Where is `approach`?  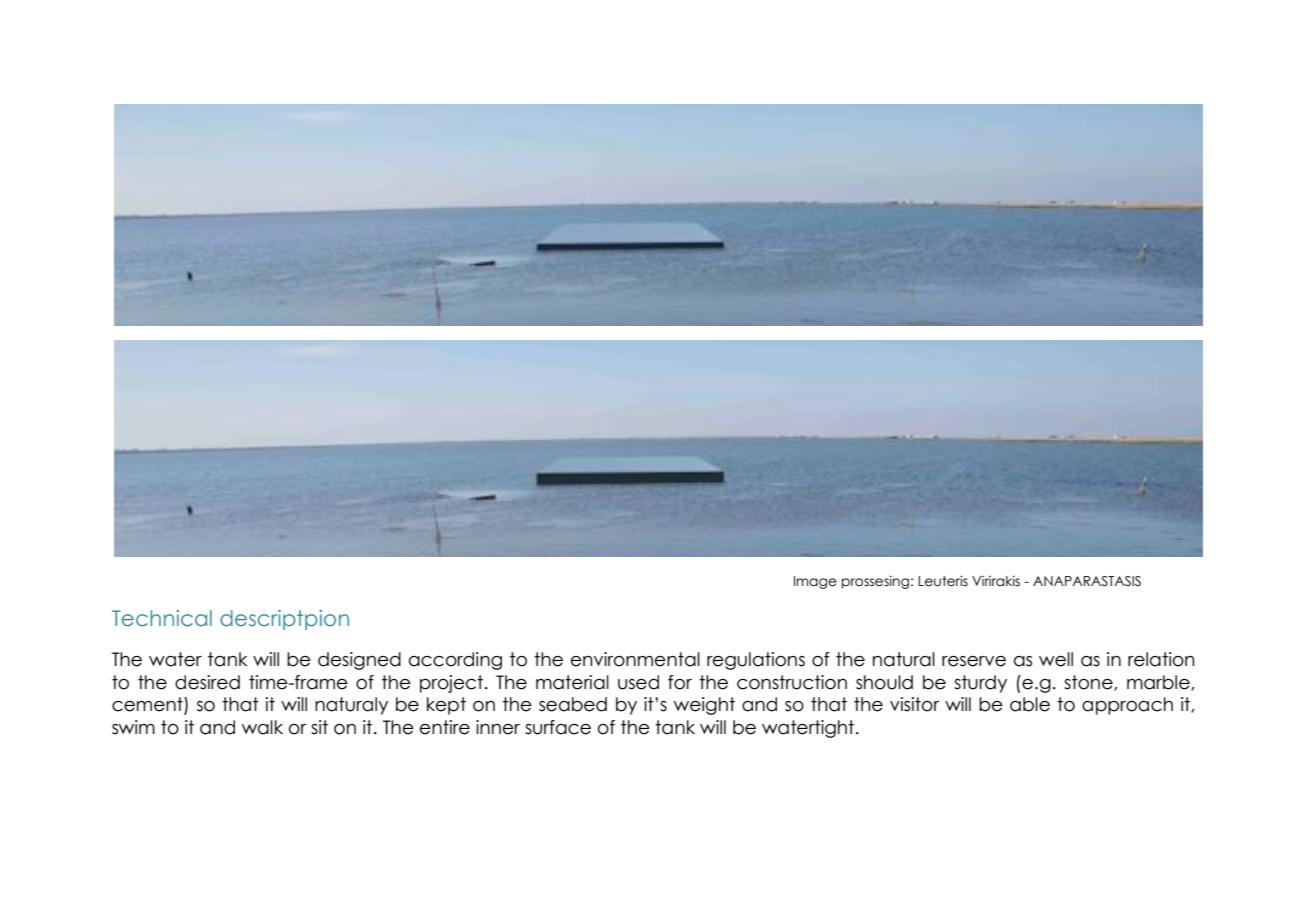
approach is located at coordinates (1127, 706).
